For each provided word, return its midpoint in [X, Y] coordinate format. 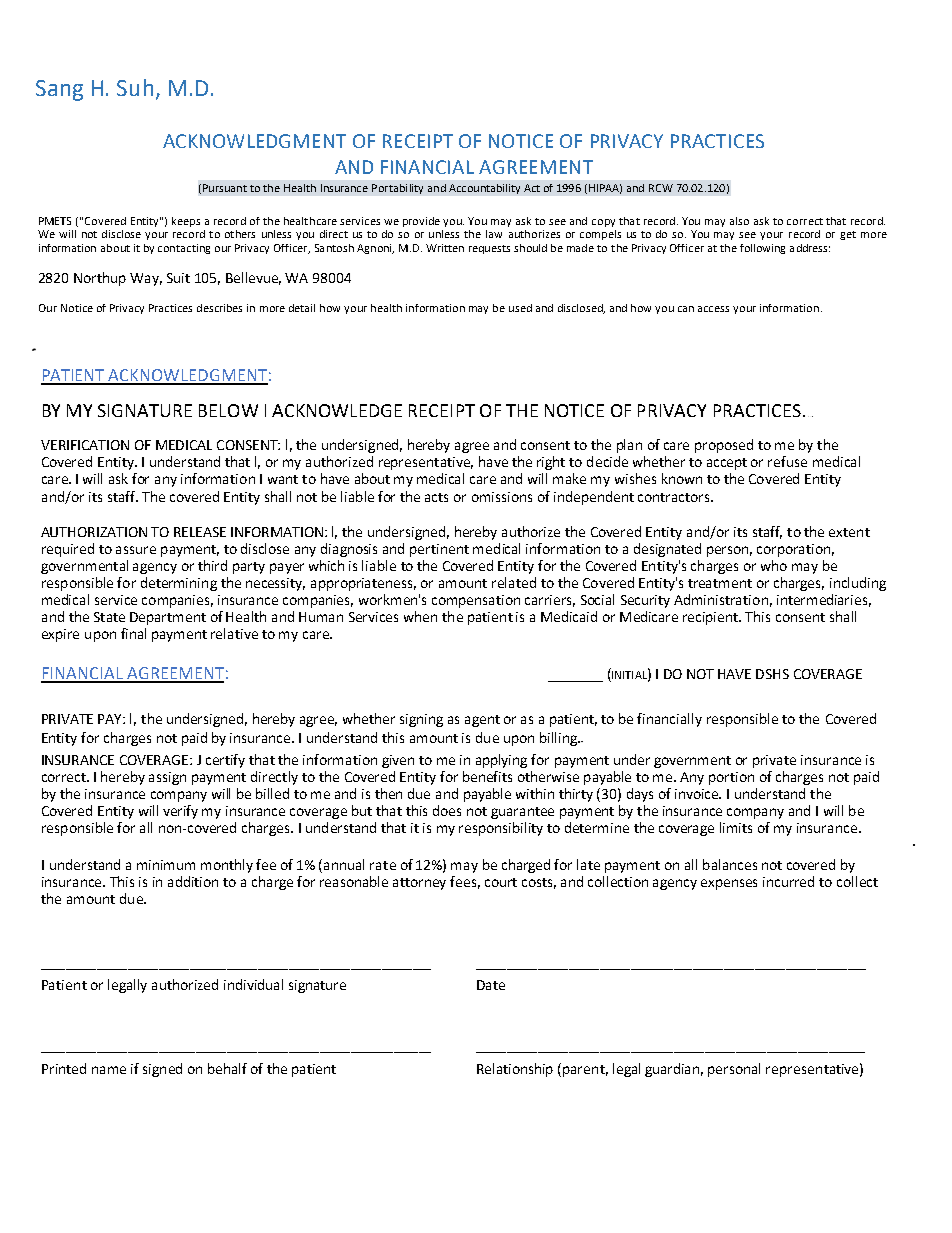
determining [179, 584]
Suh [135, 87]
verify [180, 812]
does [447, 810]
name [109, 1070]
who [774, 565]
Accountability [484, 189]
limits [736, 827]
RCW [661, 188]
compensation [476, 601]
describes [219, 308]
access [713, 309]
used [520, 308]
